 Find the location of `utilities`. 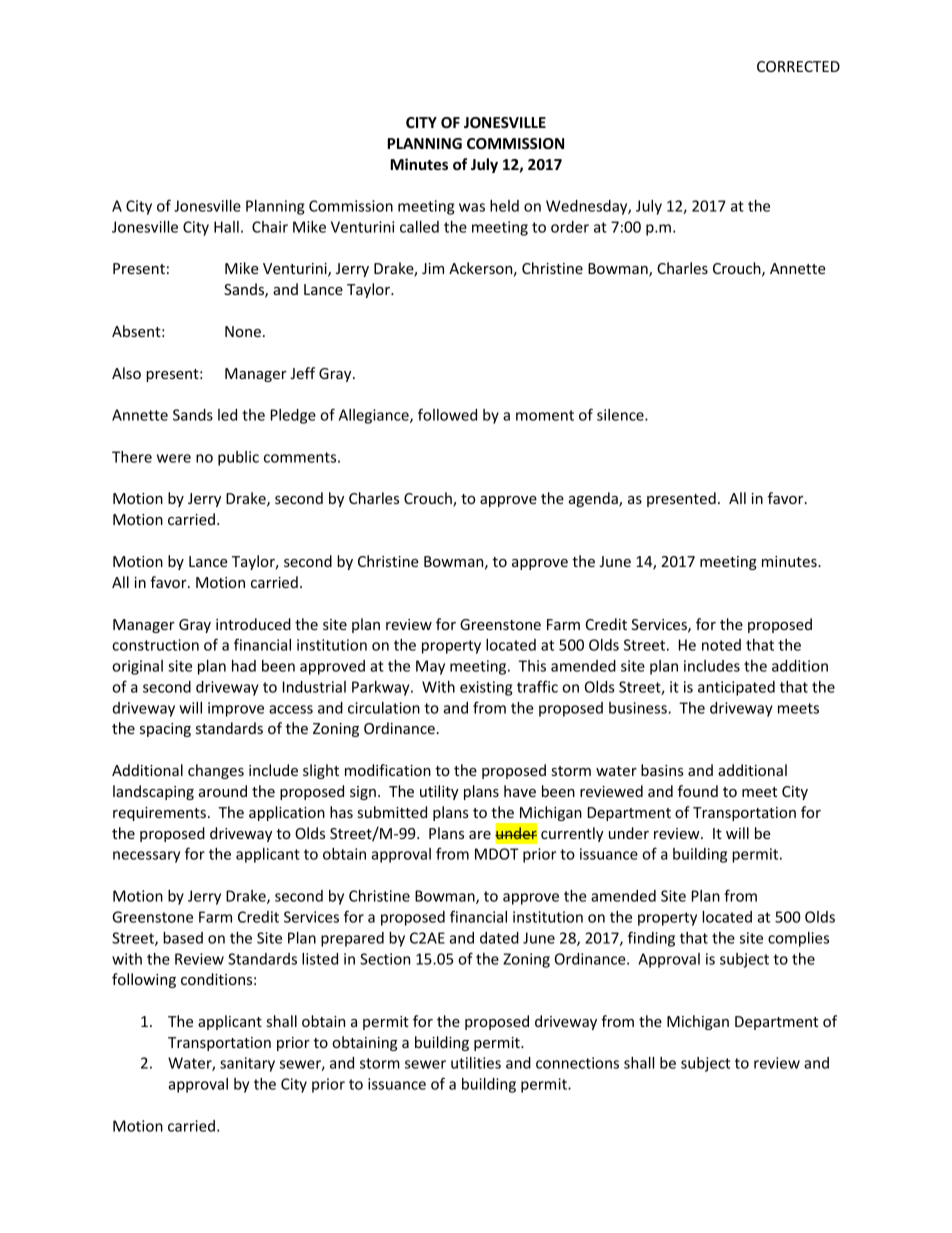

utilities is located at coordinates (476, 1063).
